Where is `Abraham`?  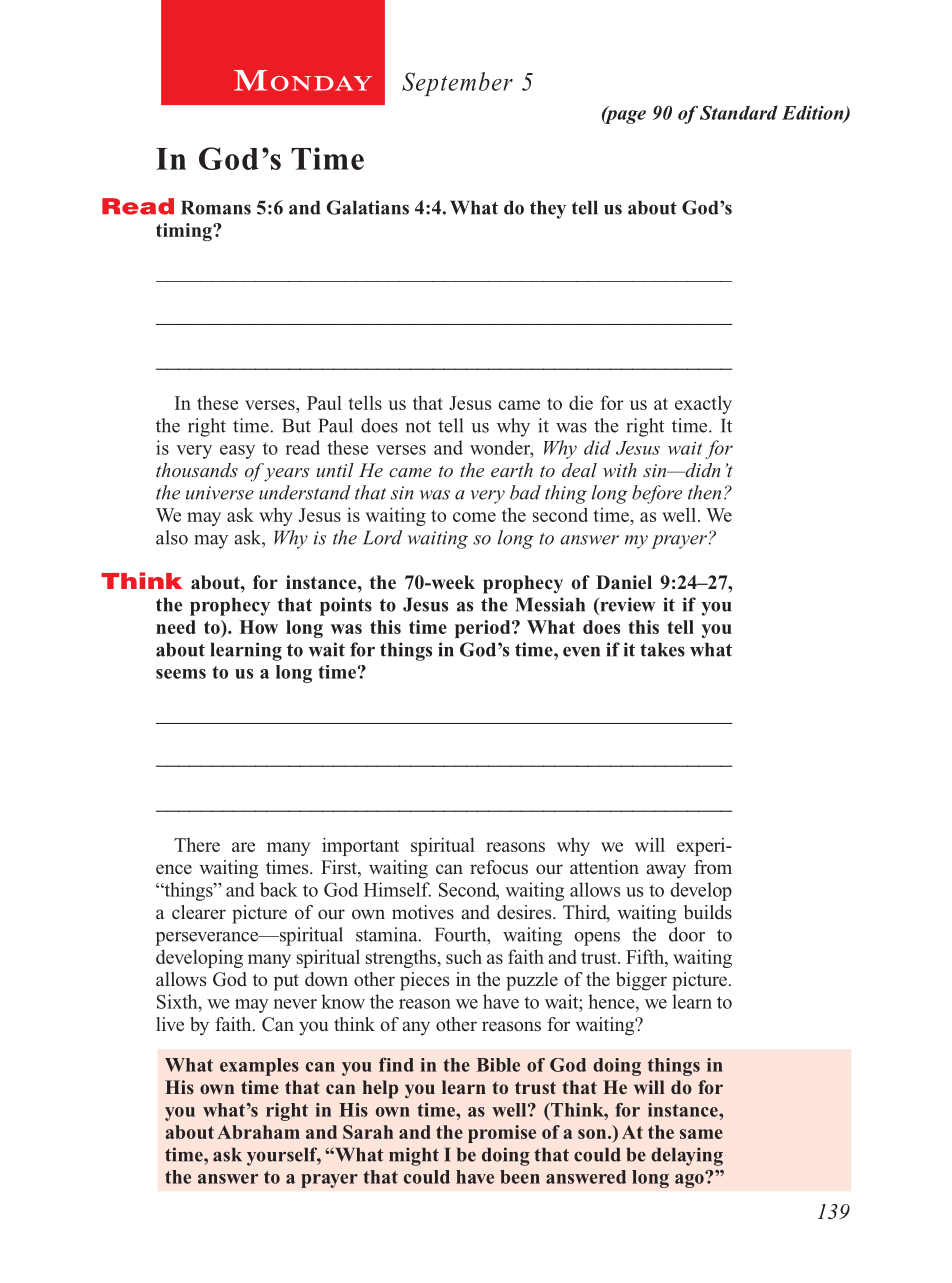
Abraham is located at coordinates (258, 1132).
